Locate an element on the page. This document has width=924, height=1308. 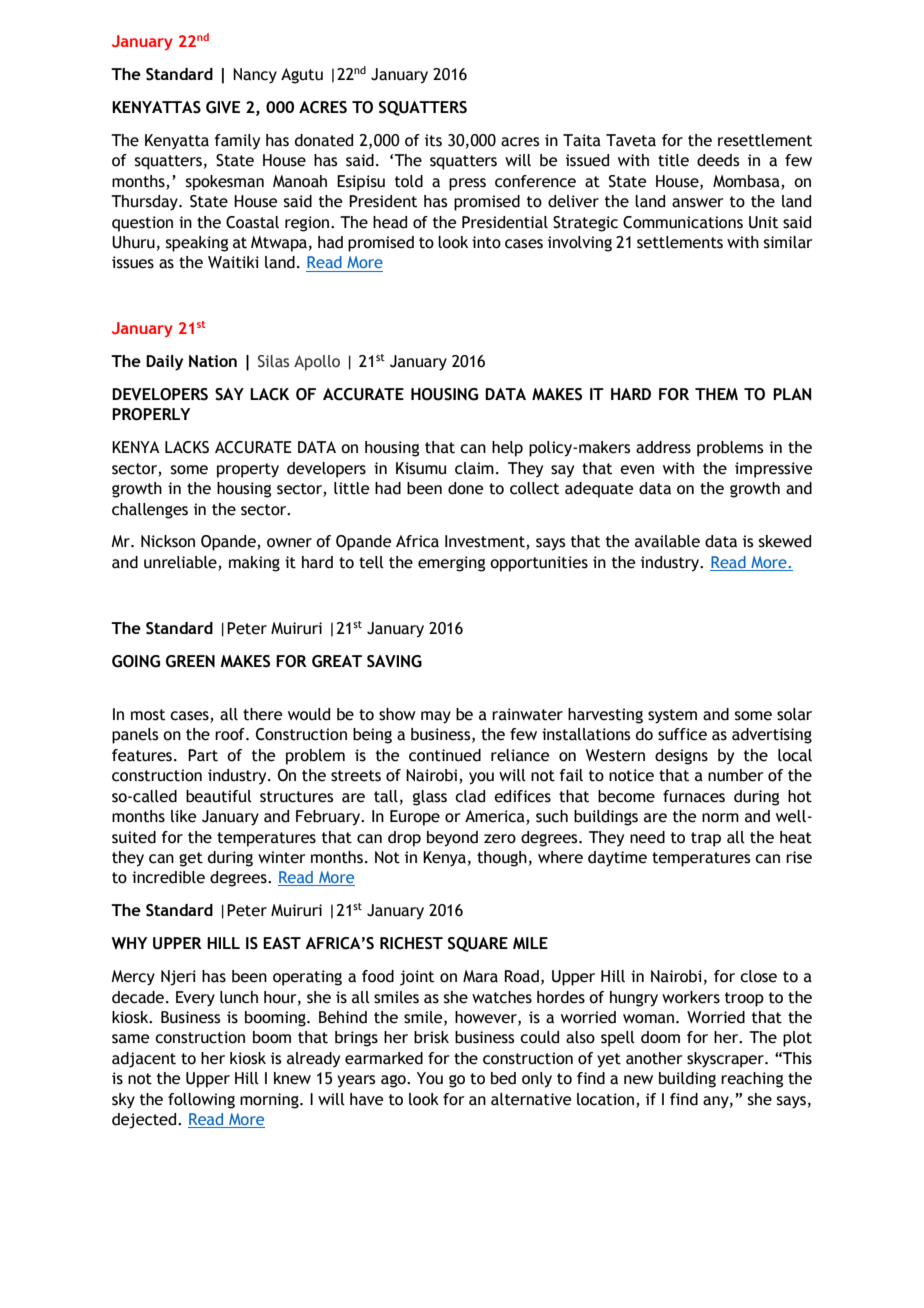
bed is located at coordinates (503, 1078).
